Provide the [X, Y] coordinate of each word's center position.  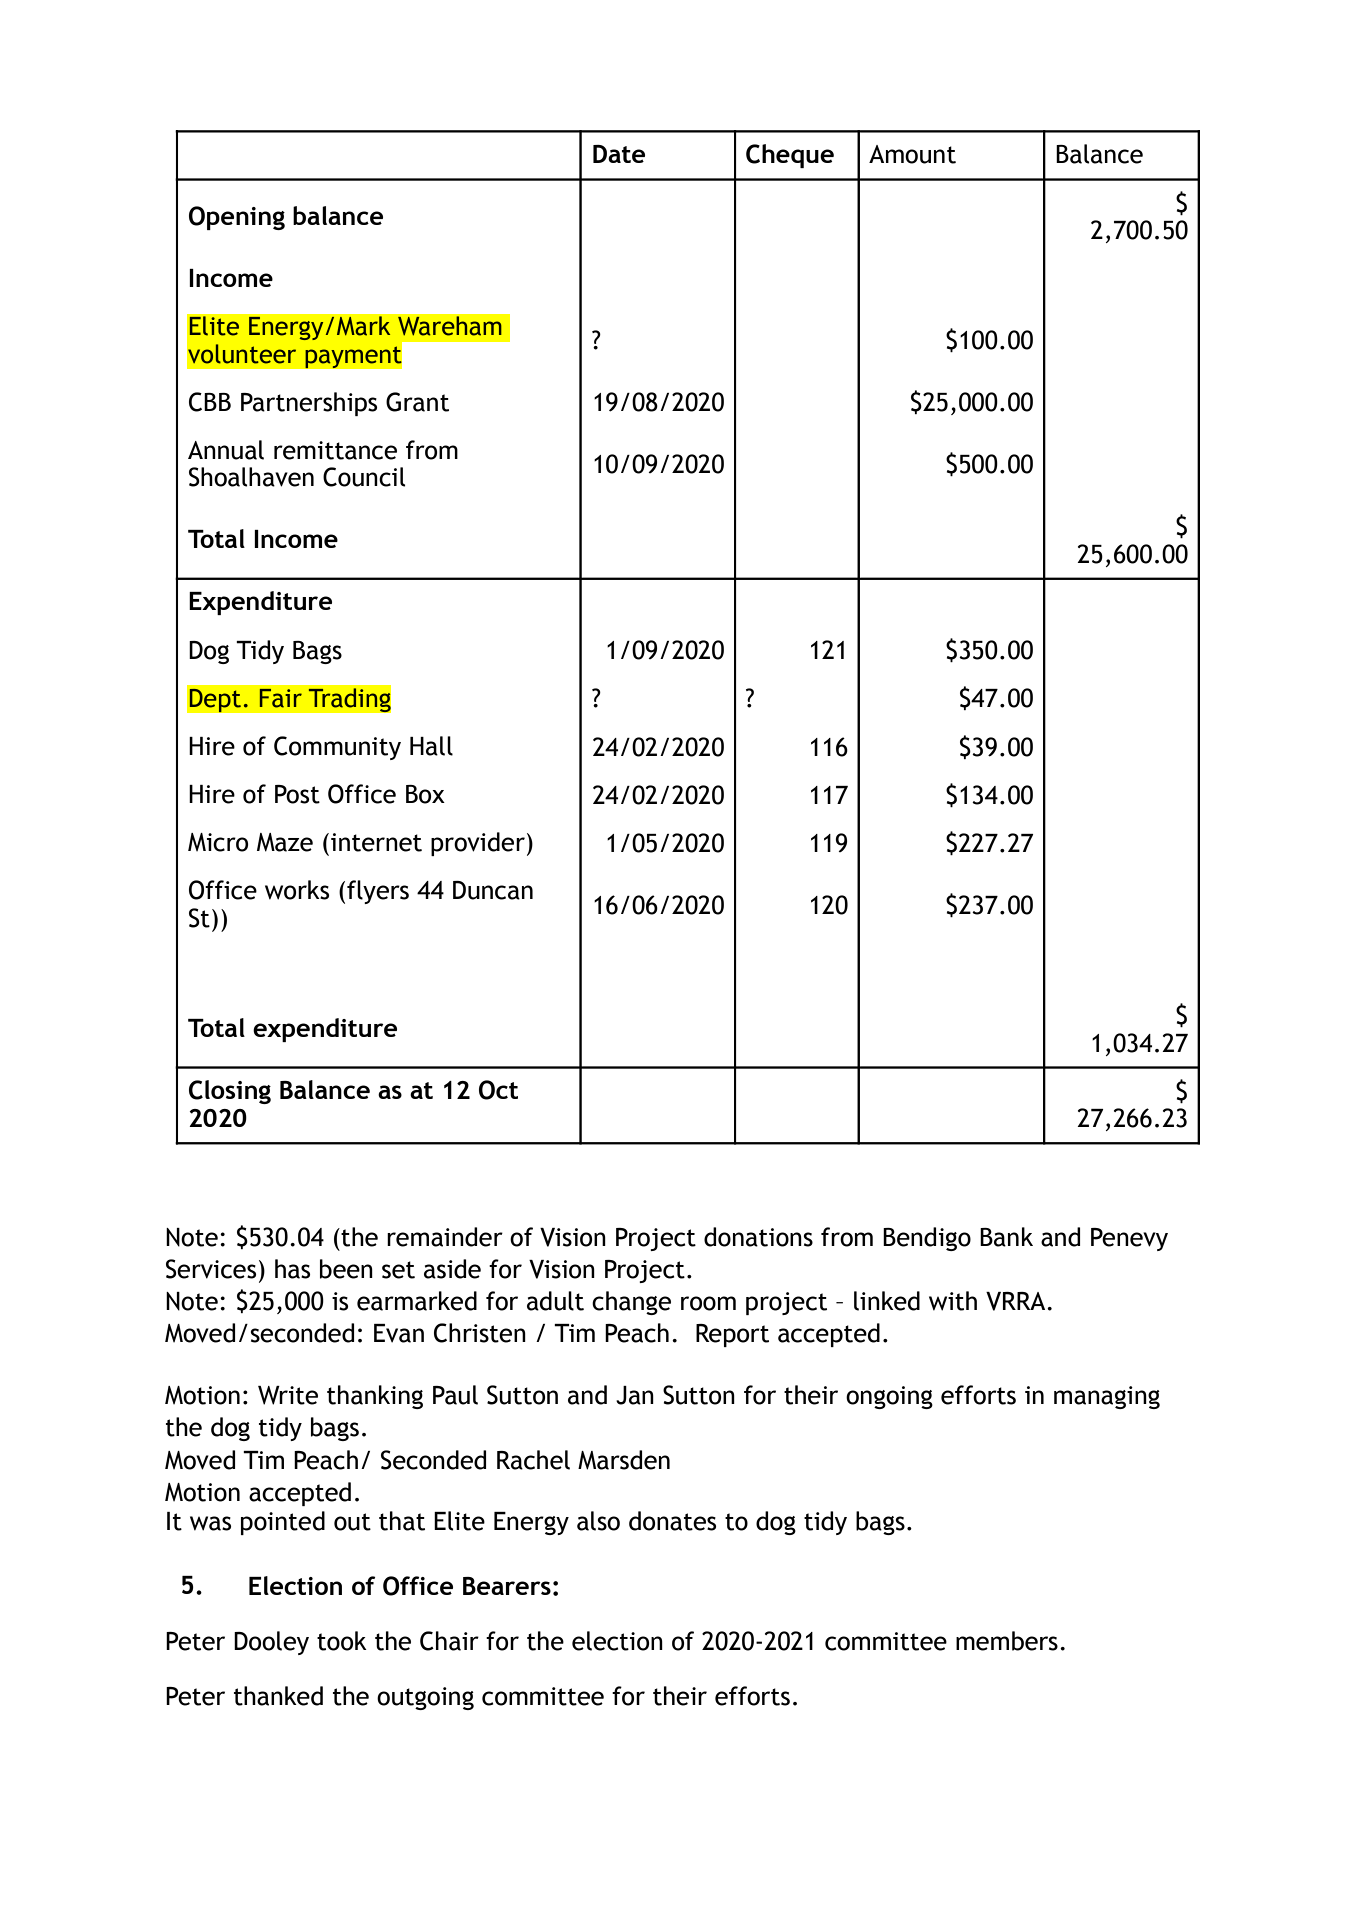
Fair [281, 698]
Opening [237, 218]
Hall [431, 746]
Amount [912, 154]
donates [672, 1521]
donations [758, 1237]
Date [619, 154]
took [342, 1641]
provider [478, 844]
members [1007, 1641]
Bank [1006, 1237]
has [292, 1269]
